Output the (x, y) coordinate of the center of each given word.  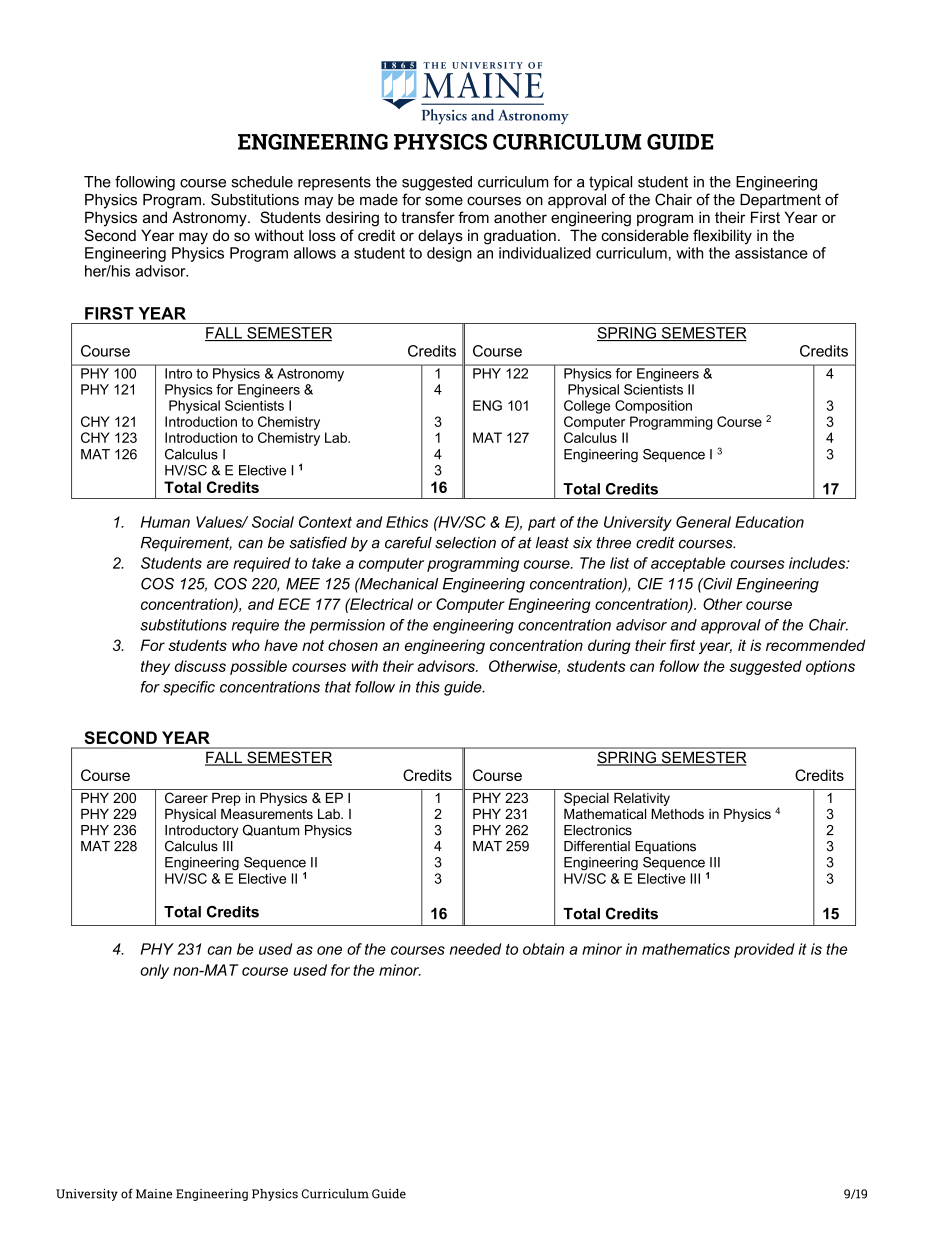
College (587, 407)
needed (475, 949)
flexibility (722, 237)
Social (273, 522)
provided (764, 950)
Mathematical (605, 814)
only (154, 971)
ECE (294, 604)
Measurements (267, 814)
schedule (262, 182)
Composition (653, 407)
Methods (677, 814)
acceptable (688, 564)
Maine (154, 1194)
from (473, 217)
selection (465, 543)
